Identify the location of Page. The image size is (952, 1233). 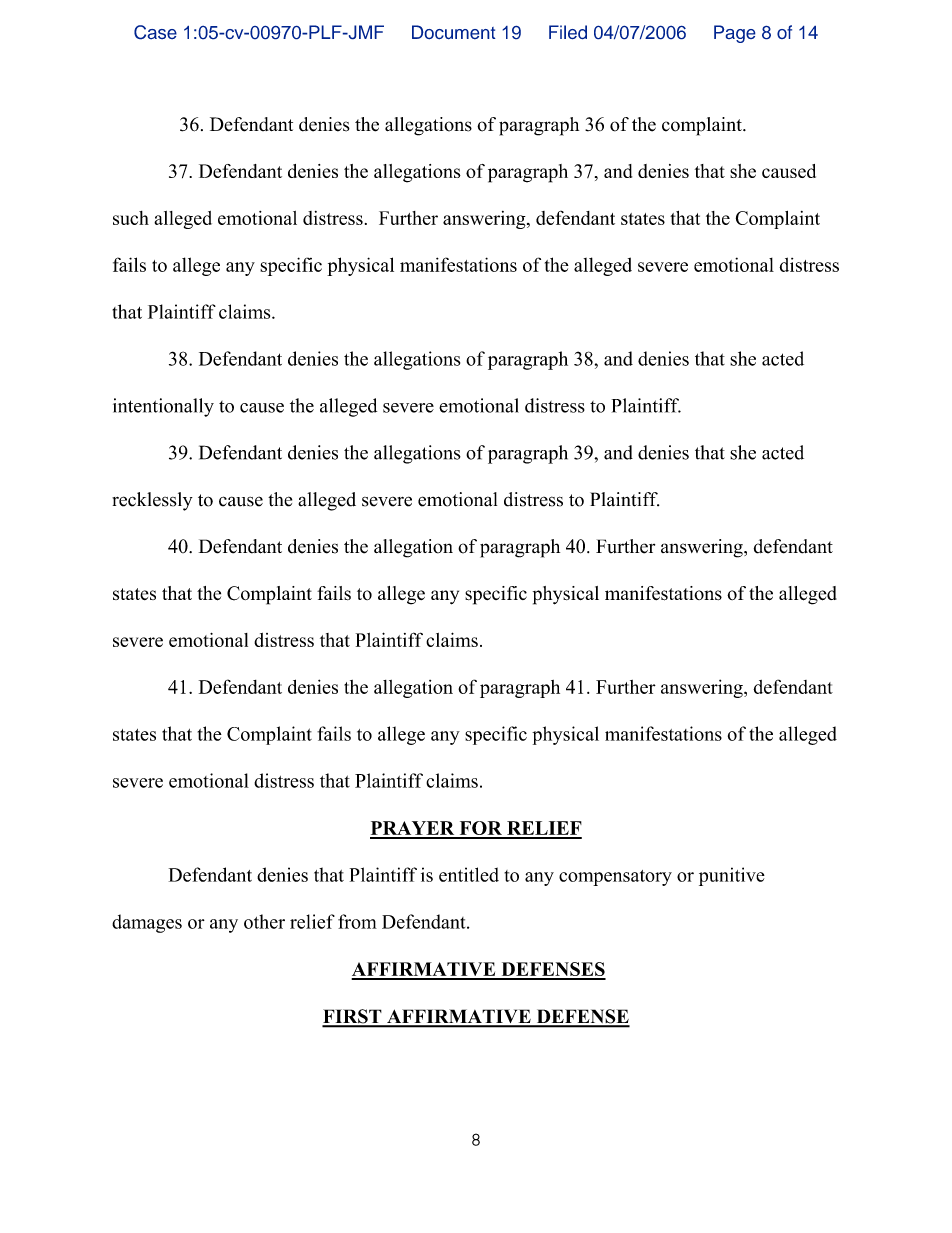
(735, 34).
